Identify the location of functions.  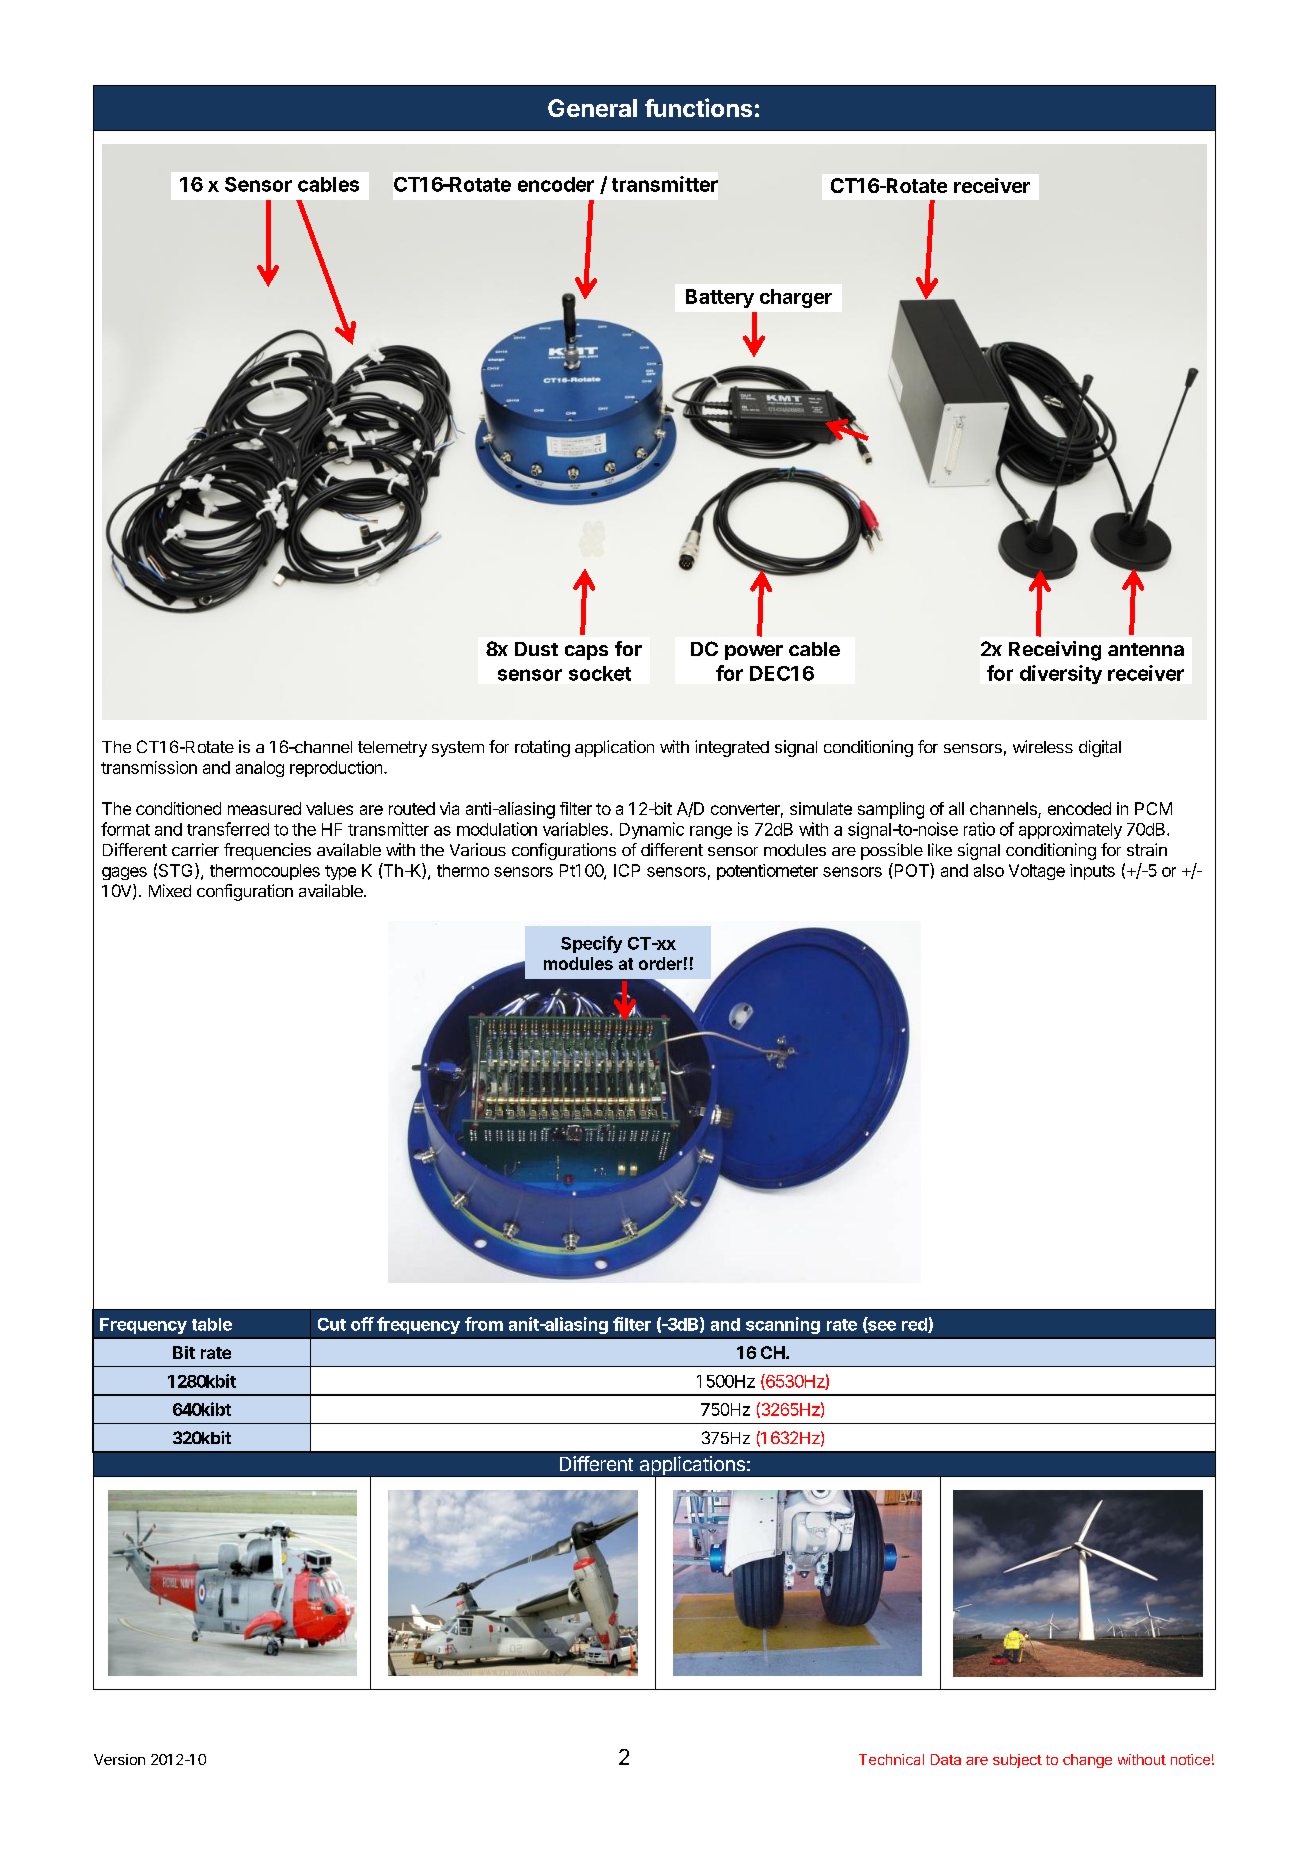
(698, 107).
